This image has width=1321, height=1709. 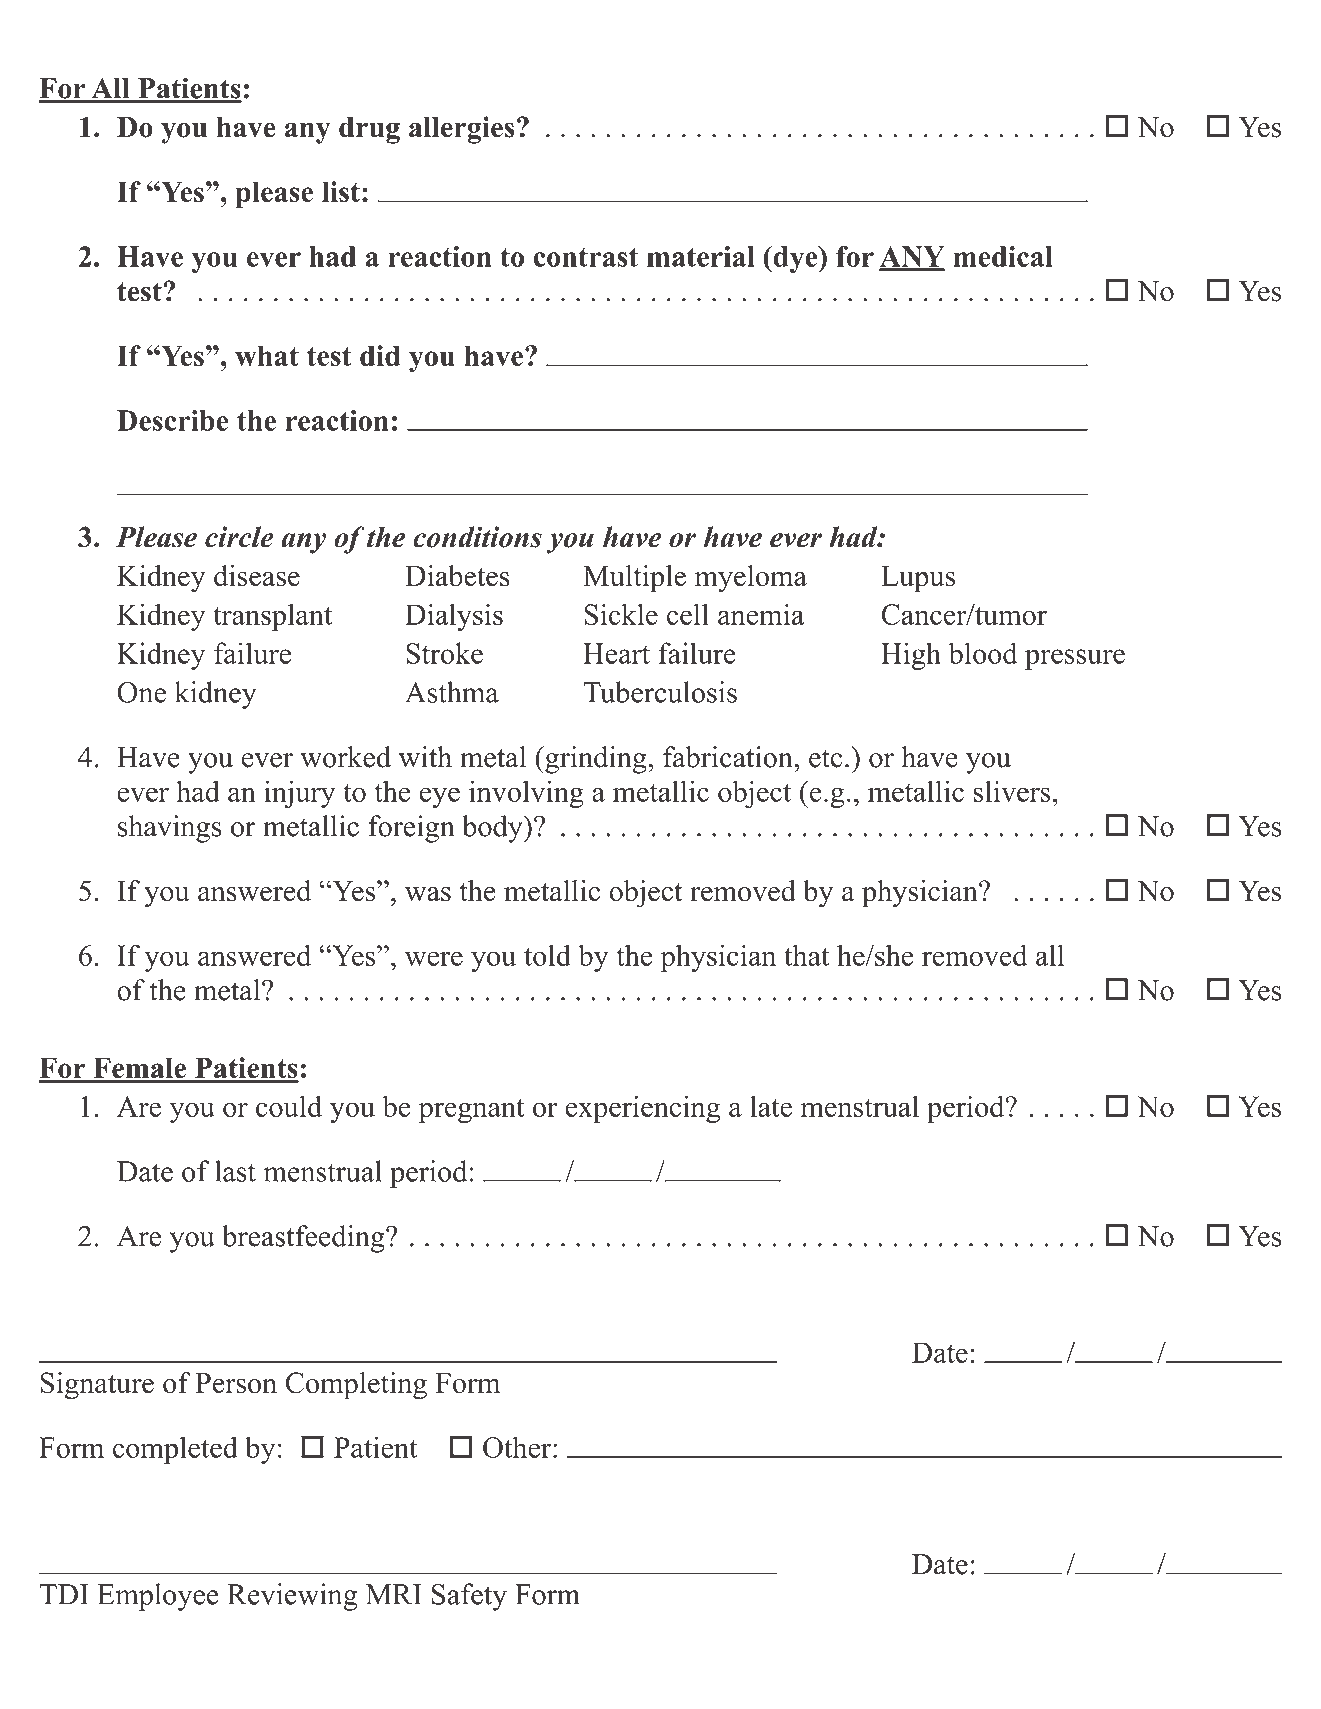 What do you see at coordinates (918, 579) in the image?
I see `Lupus` at bounding box center [918, 579].
